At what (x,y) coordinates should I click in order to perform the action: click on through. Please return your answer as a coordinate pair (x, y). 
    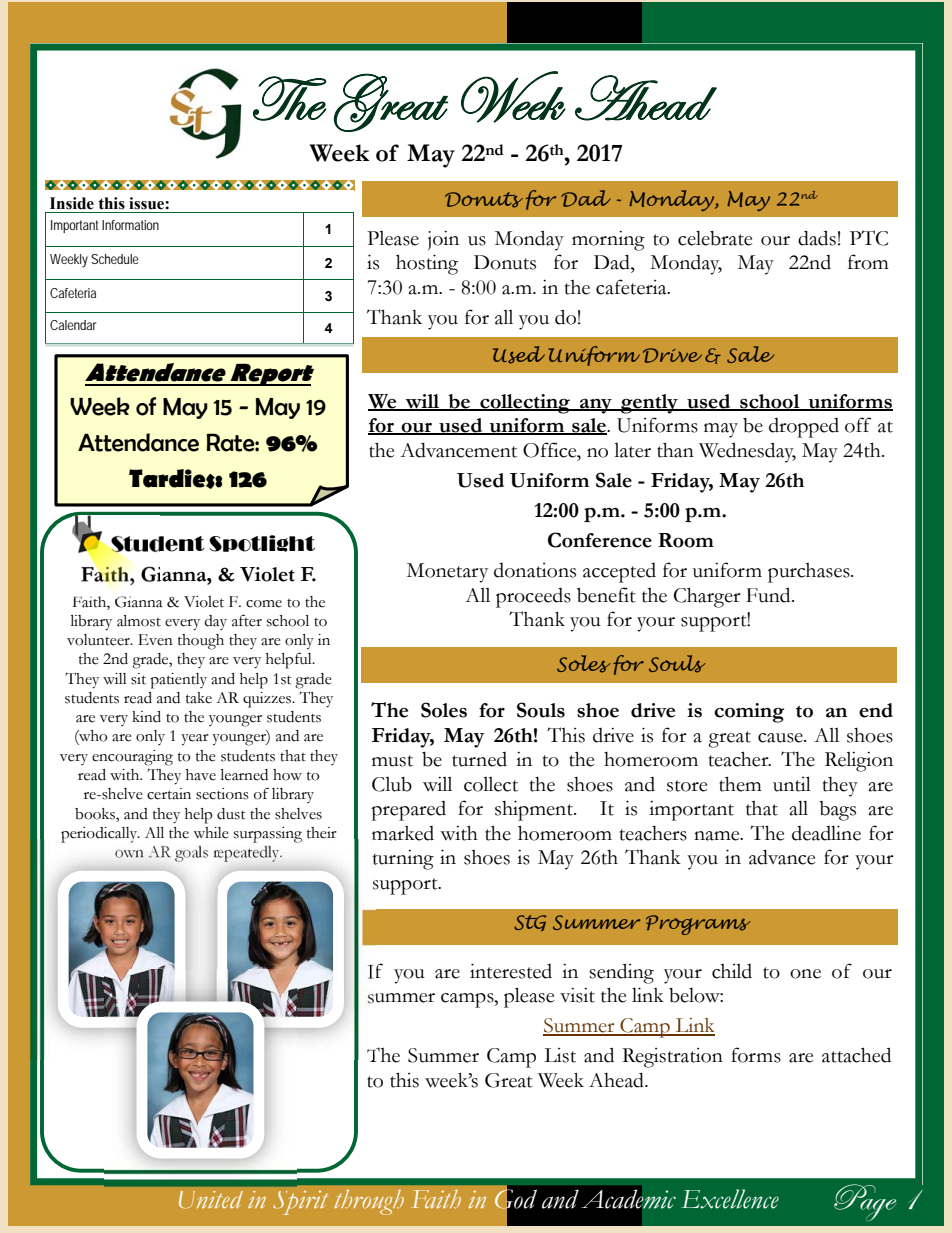
    Looking at the image, I should click on (369, 1202).
